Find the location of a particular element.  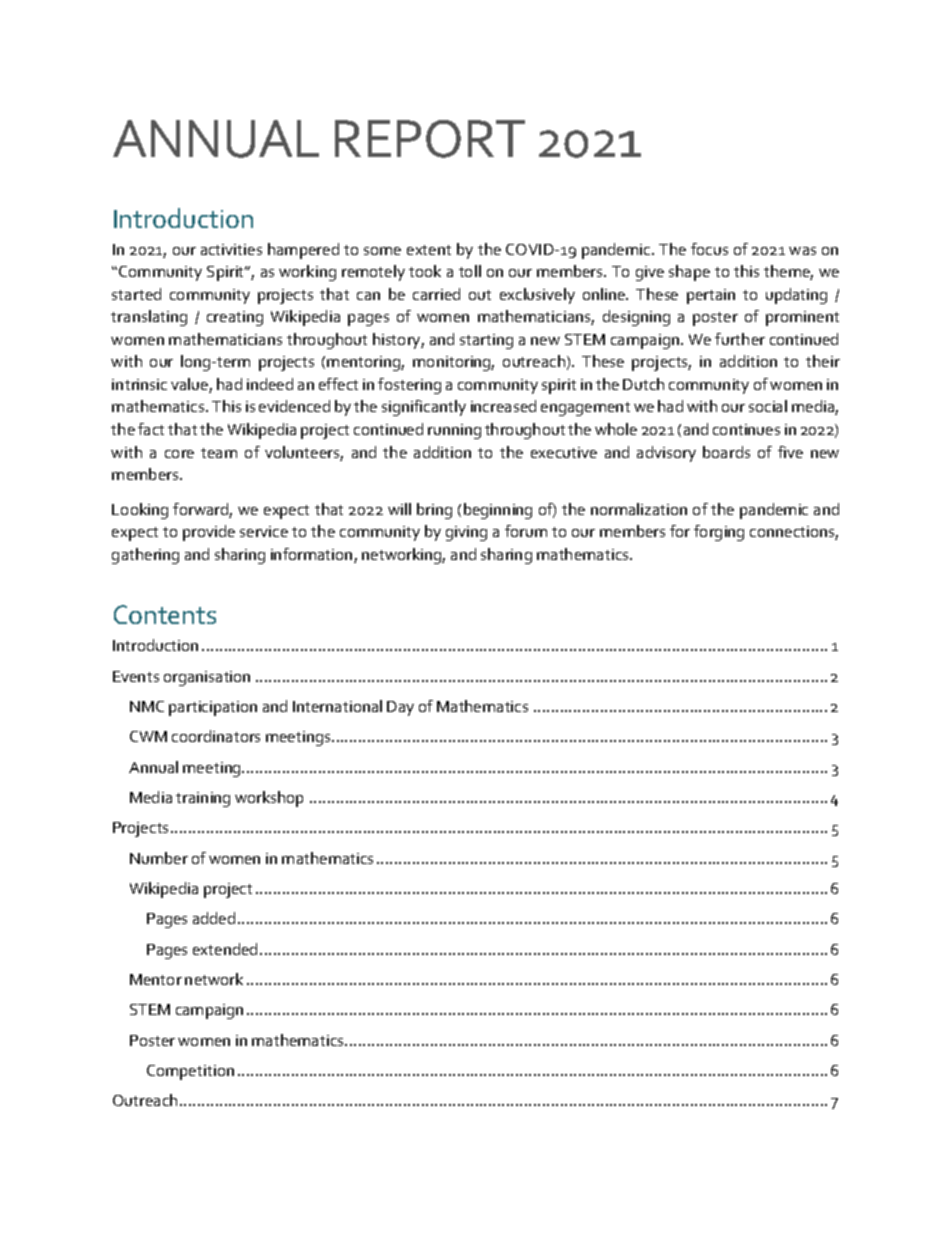

beginning is located at coordinates (498, 511).
